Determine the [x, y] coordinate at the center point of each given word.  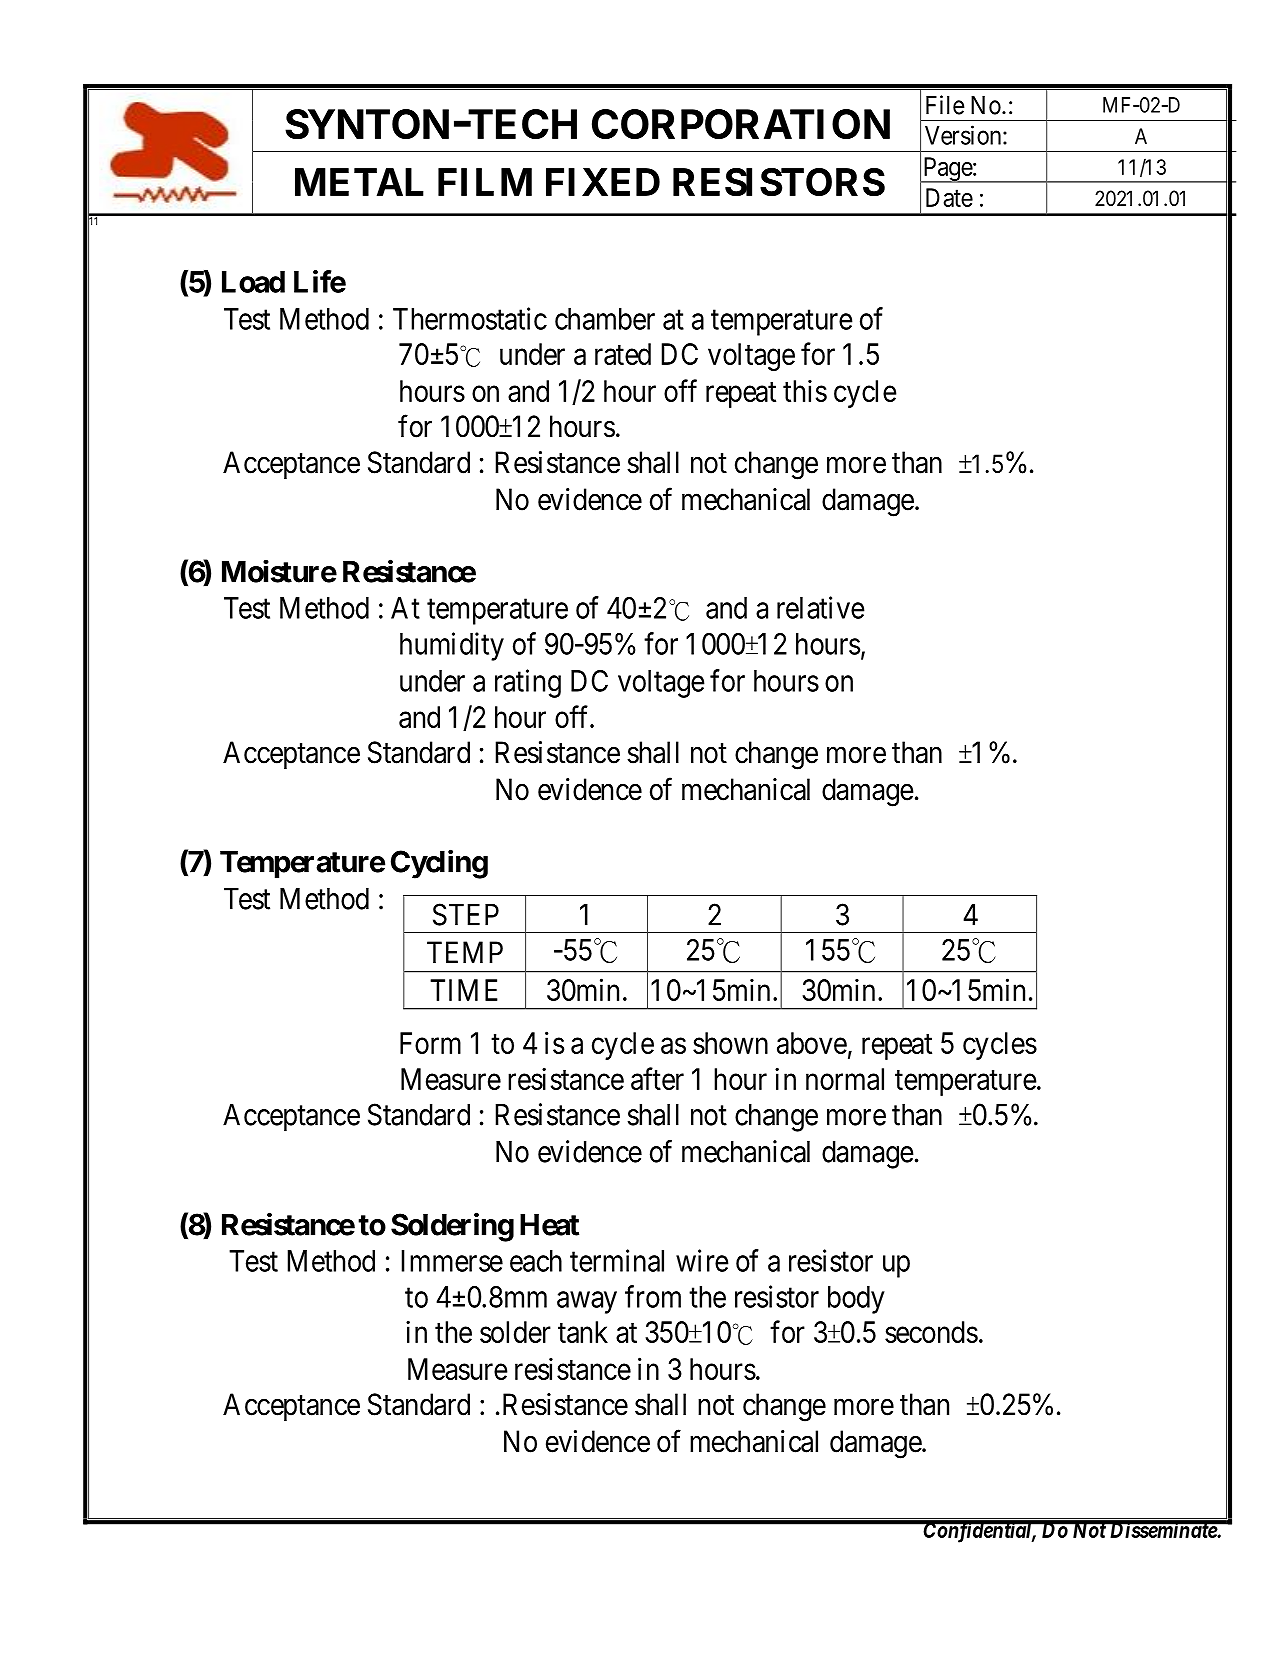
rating [528, 683]
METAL [359, 182]
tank [583, 1332]
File [945, 105]
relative [821, 607]
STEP [466, 914]
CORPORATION [741, 124]
